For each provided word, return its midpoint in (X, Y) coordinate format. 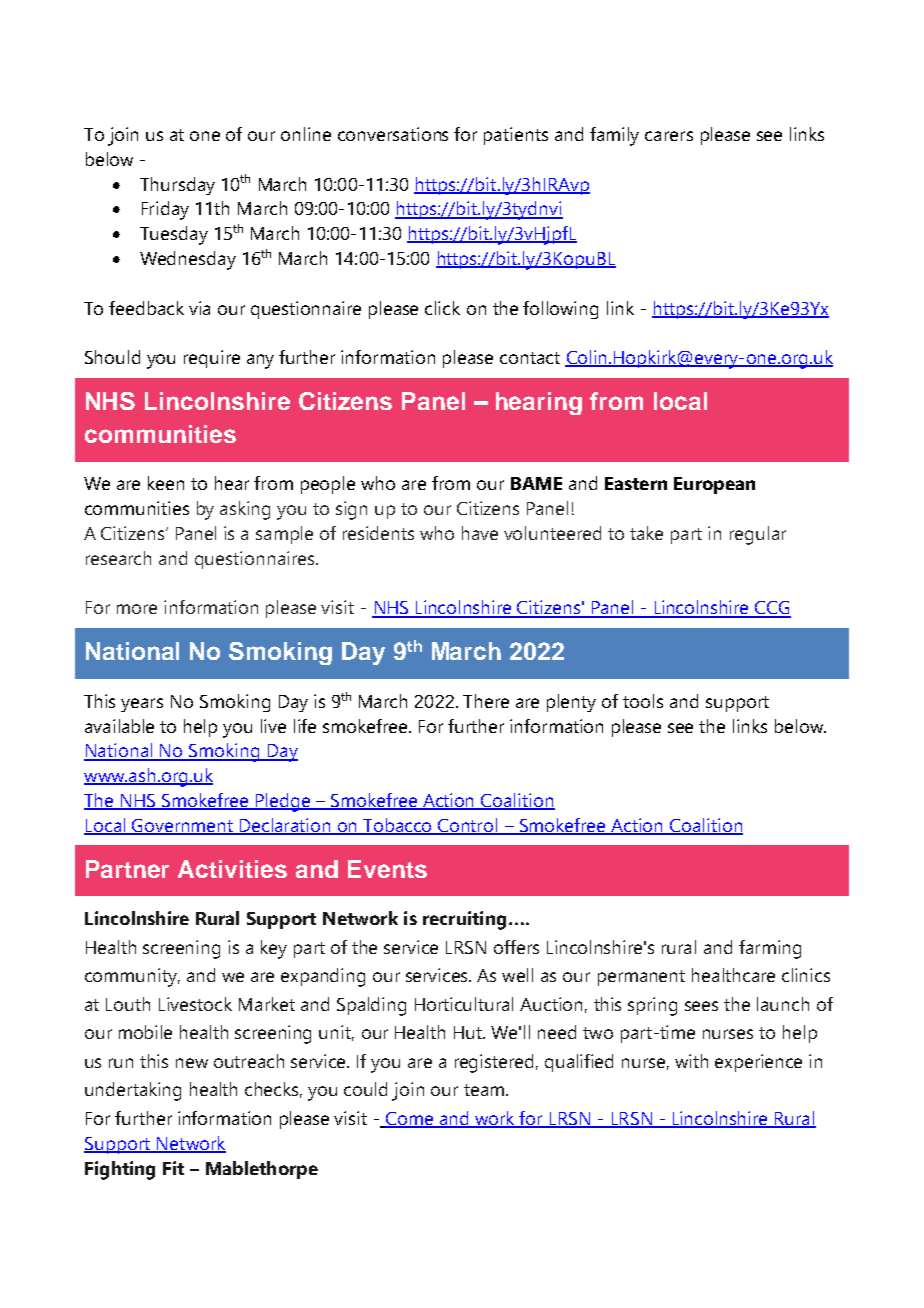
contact (530, 358)
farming (770, 949)
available (119, 726)
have (480, 533)
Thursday (177, 186)
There (486, 701)
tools (643, 701)
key (274, 949)
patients (516, 136)
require (212, 359)
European (714, 485)
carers (669, 136)
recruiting (464, 920)
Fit (173, 1168)
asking (245, 510)
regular (758, 535)
